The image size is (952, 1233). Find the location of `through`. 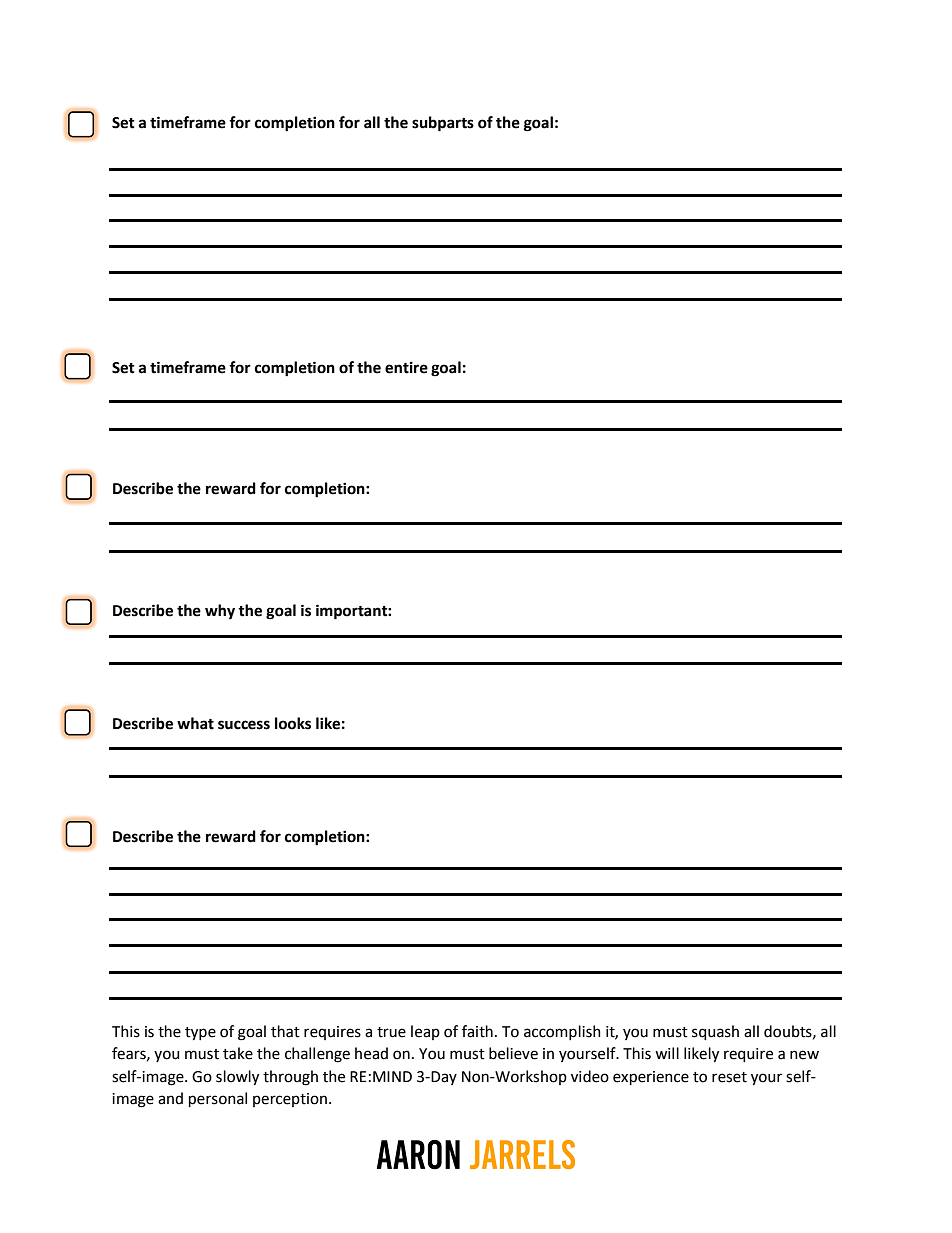

through is located at coordinates (290, 1078).
